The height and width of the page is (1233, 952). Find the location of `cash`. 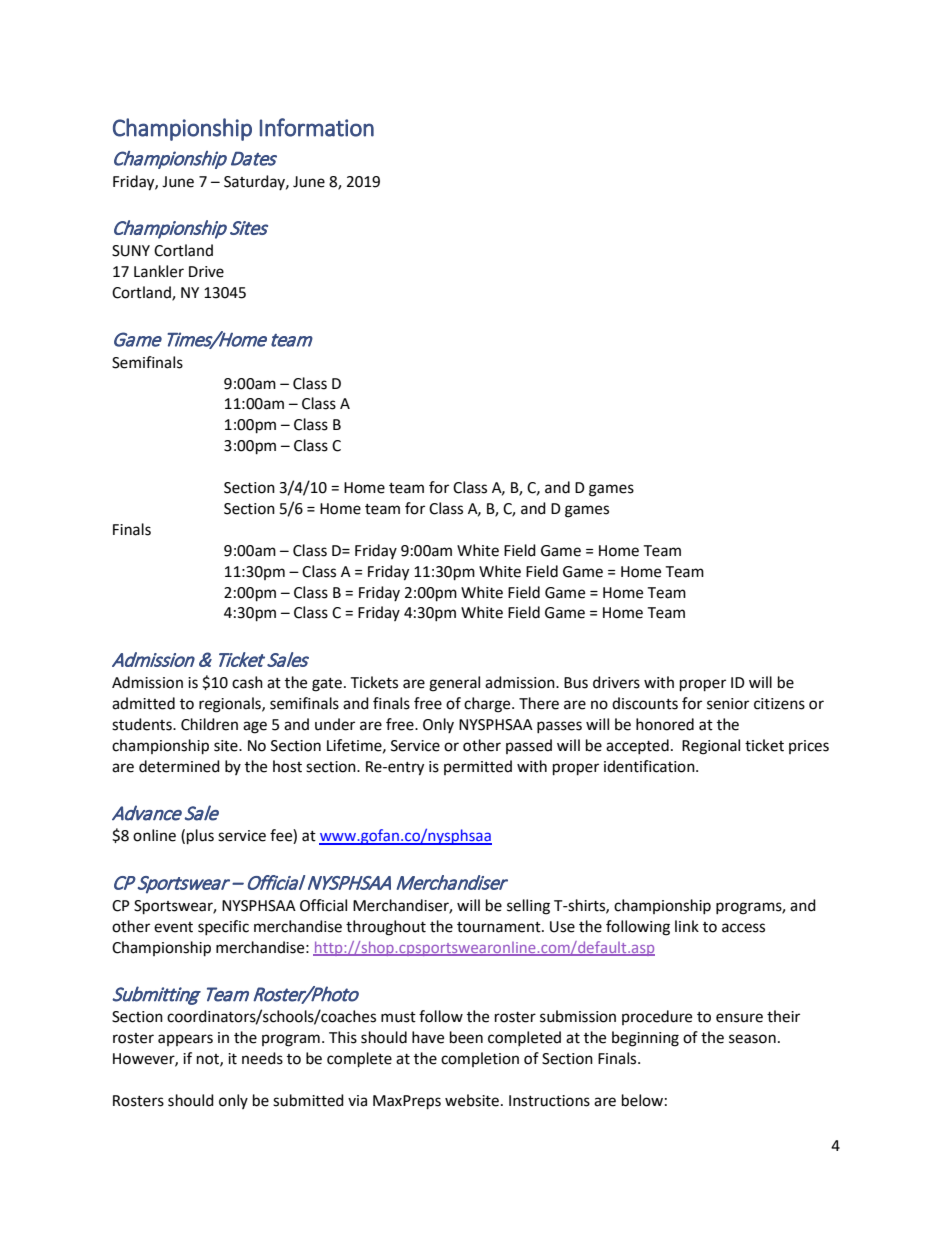

cash is located at coordinates (247, 682).
